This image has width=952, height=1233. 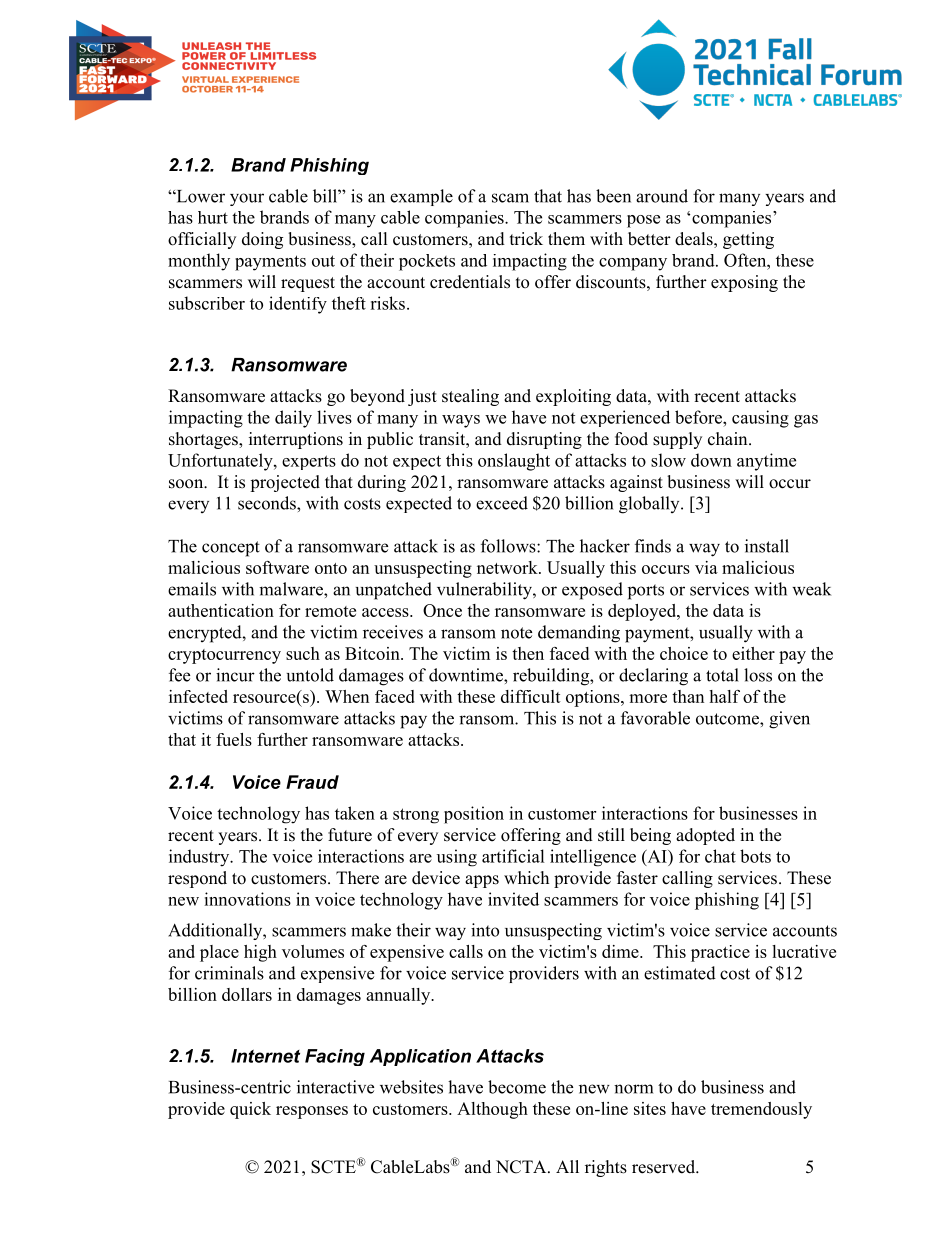 I want to click on quick, so click(x=250, y=1110).
